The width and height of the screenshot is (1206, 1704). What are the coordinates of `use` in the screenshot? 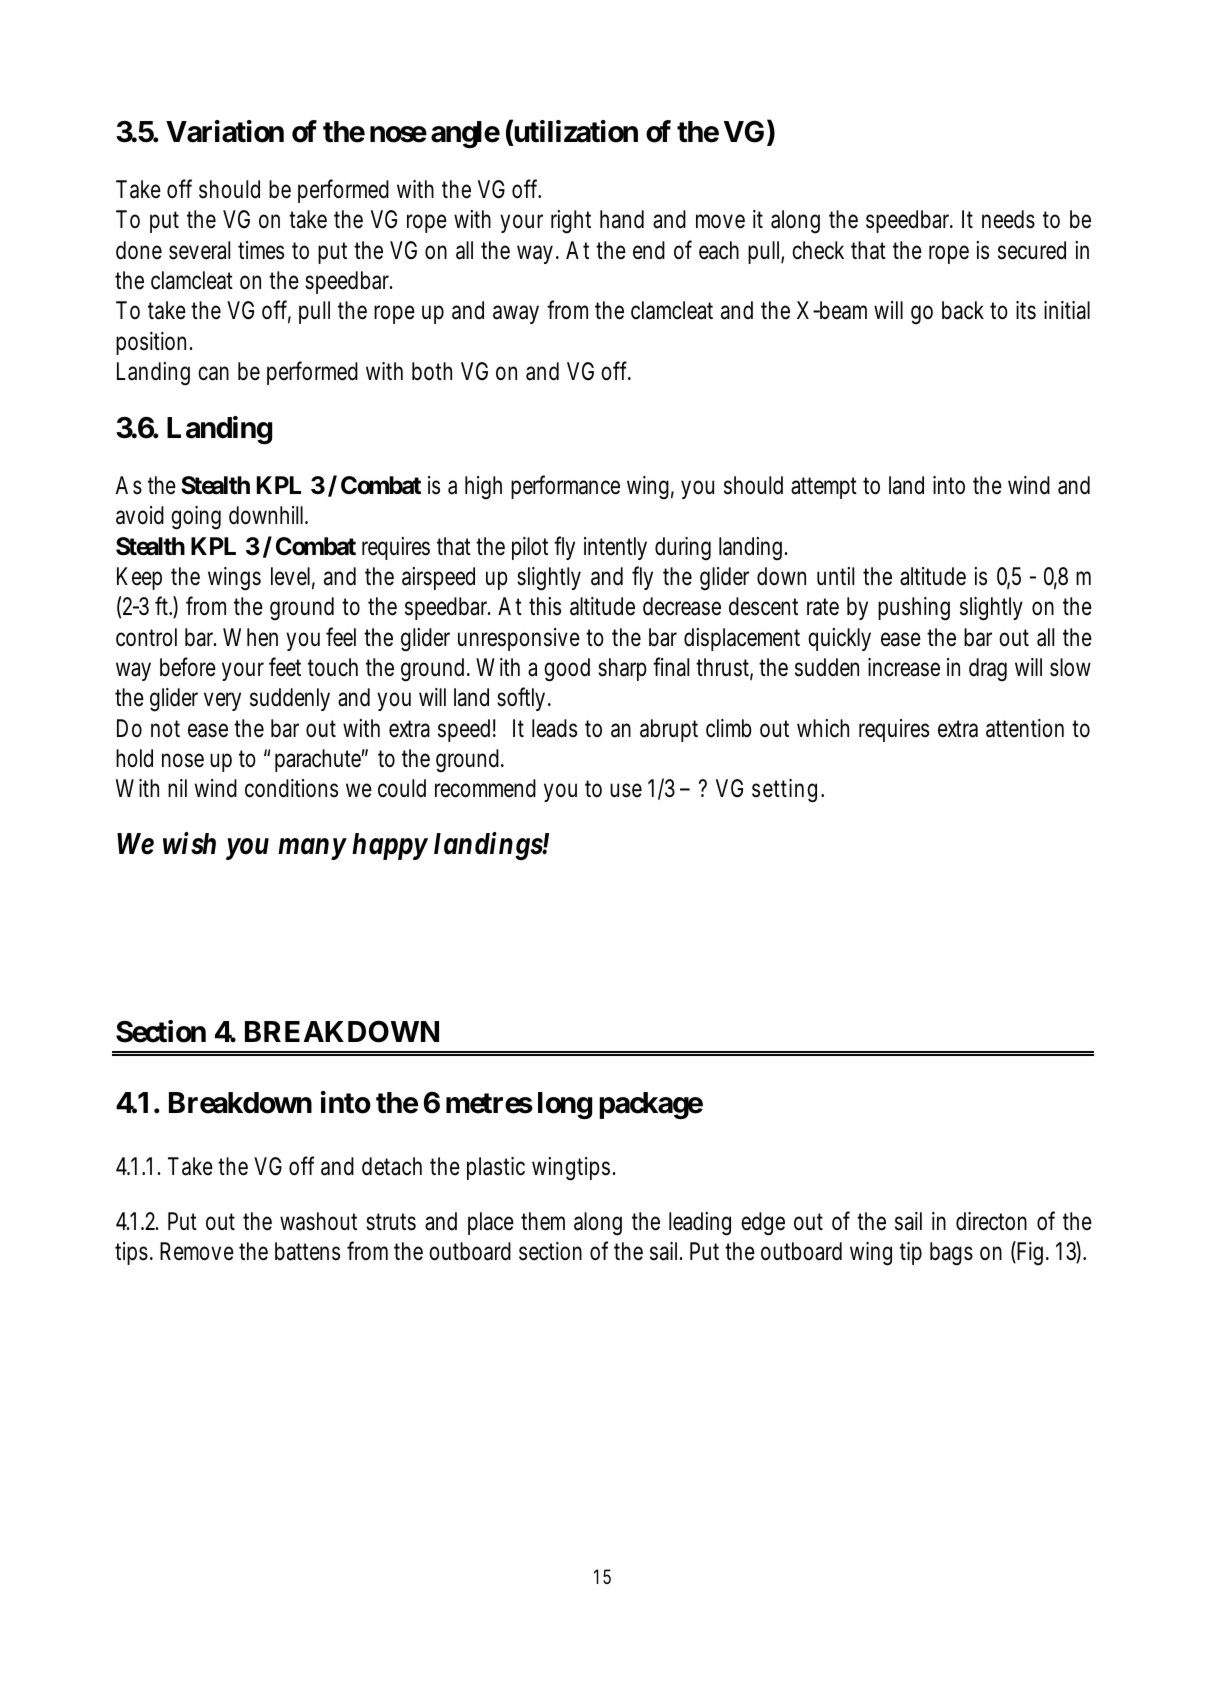 It's located at (626, 791).
